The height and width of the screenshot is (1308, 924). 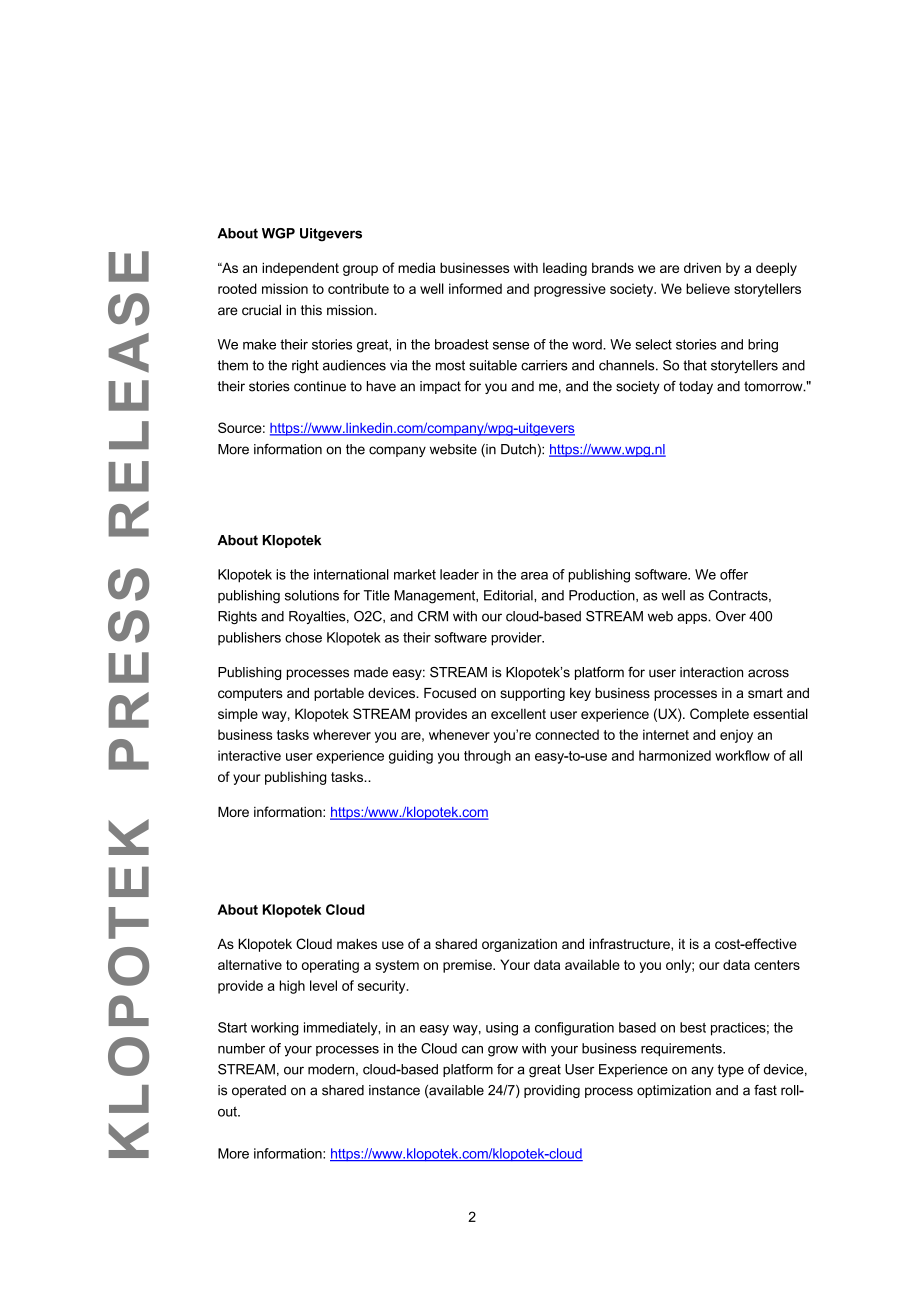 What do you see at coordinates (320, 386) in the screenshot?
I see `continue` at bounding box center [320, 386].
